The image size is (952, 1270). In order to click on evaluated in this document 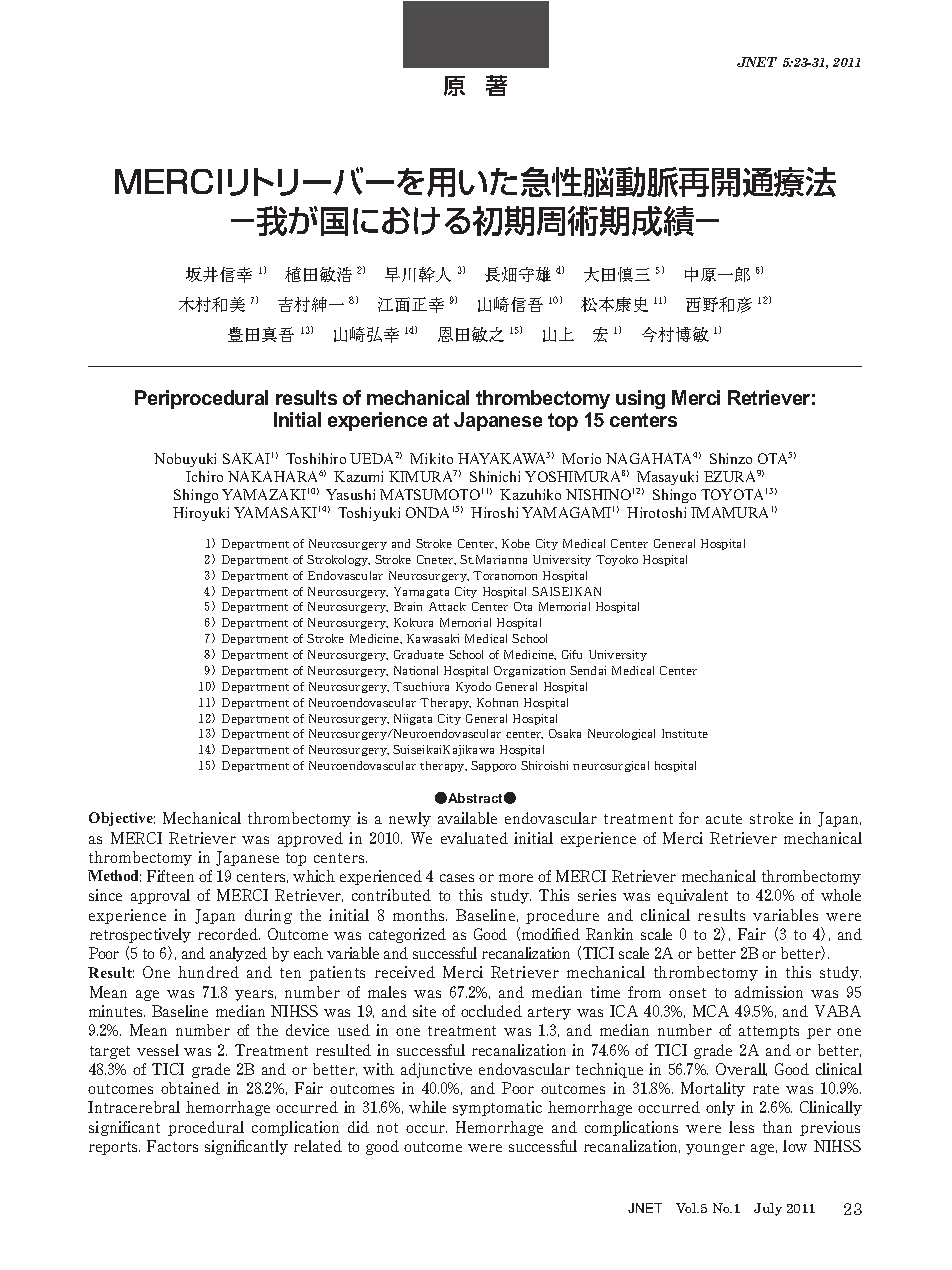, I will do `click(474, 838)`.
